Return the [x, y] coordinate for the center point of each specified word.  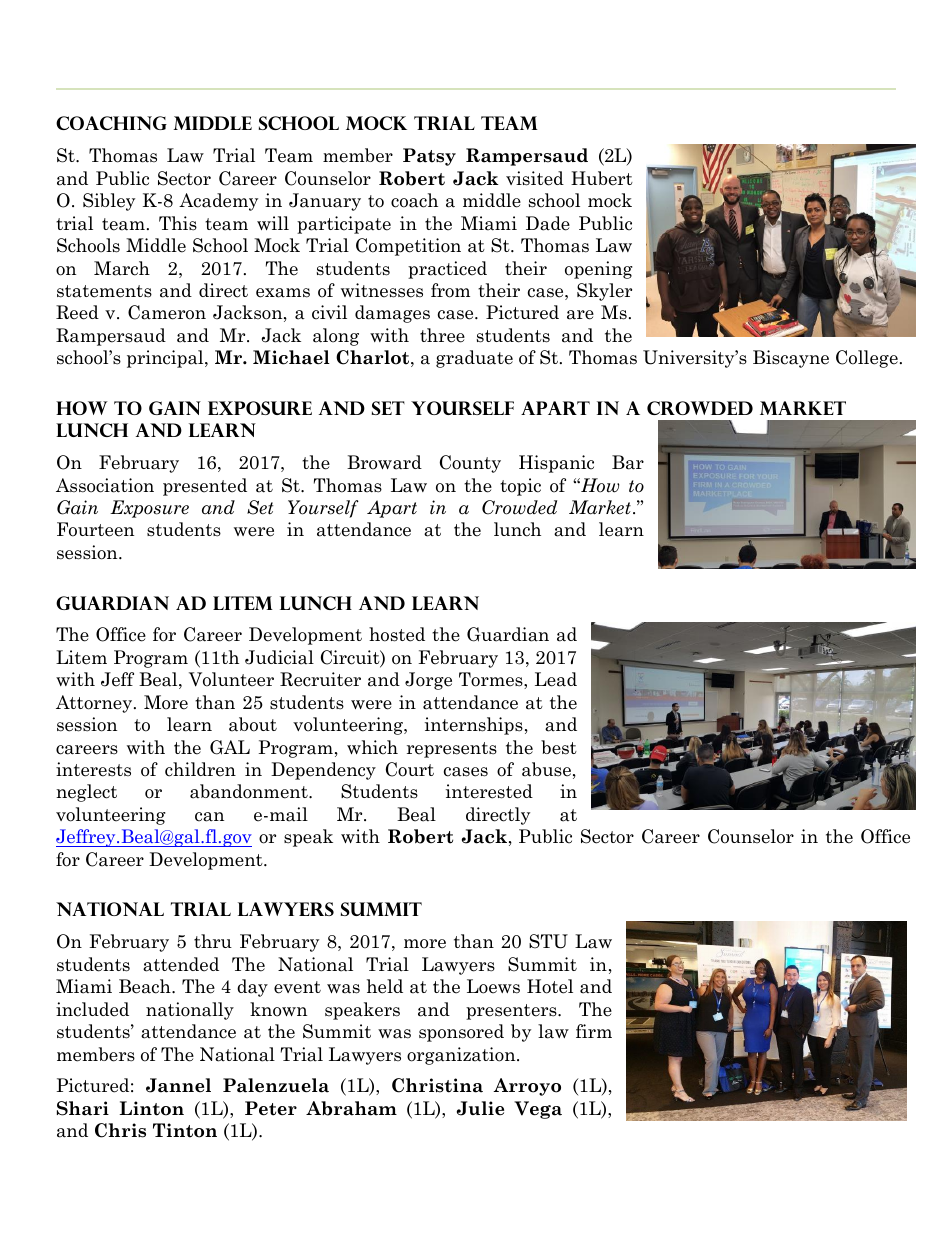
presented [205, 487]
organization [462, 1056]
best [559, 747]
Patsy [429, 157]
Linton [151, 1108]
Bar [628, 462]
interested [489, 791]
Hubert [602, 178]
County [470, 464]
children [200, 769]
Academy [218, 202]
